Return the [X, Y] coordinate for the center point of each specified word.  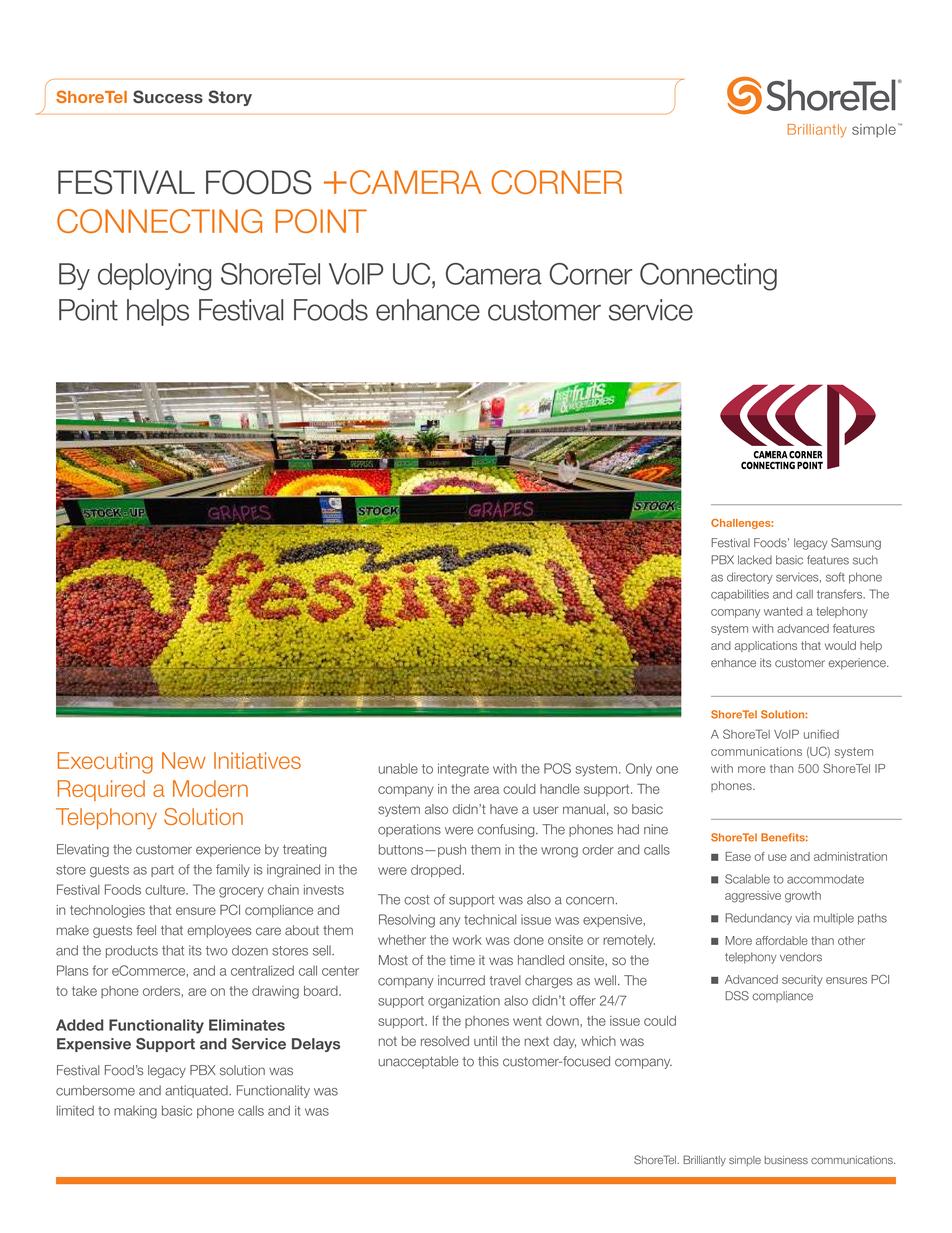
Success [168, 97]
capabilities [740, 595]
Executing [105, 763]
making [135, 1112]
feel [146, 930]
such [865, 560]
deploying [154, 277]
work [467, 940]
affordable [782, 940]
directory [749, 578]
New [184, 760]
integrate [463, 770]
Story [230, 98]
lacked [755, 560]
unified [821, 734]
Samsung [856, 544]
